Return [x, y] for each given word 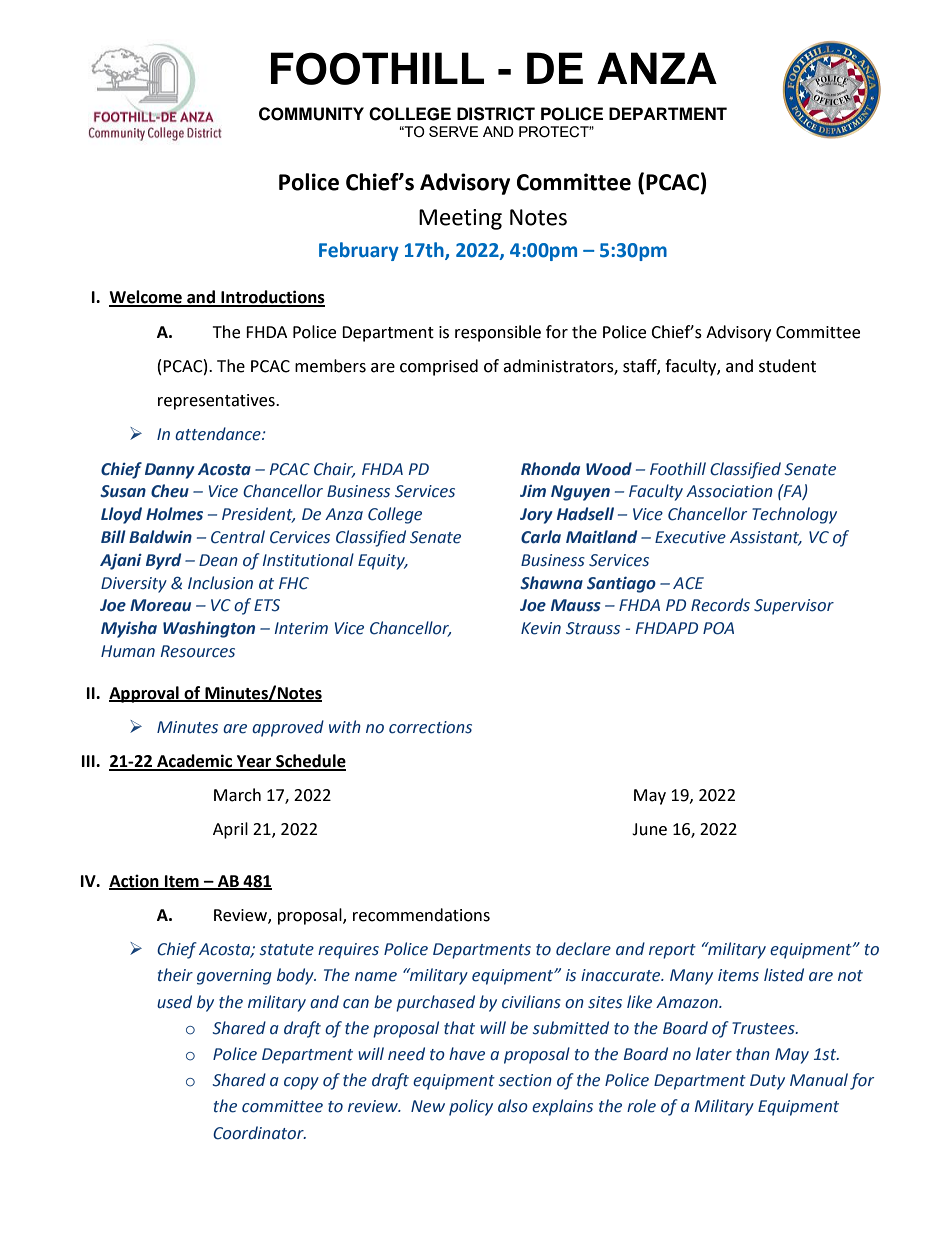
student [787, 366]
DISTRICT [496, 114]
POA [718, 628]
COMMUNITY [311, 114]
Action [135, 881]
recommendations [421, 915]
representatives [217, 402]
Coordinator [259, 1133]
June [649, 829]
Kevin [541, 628]
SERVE [453, 131]
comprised [439, 367]
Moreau [160, 605]
